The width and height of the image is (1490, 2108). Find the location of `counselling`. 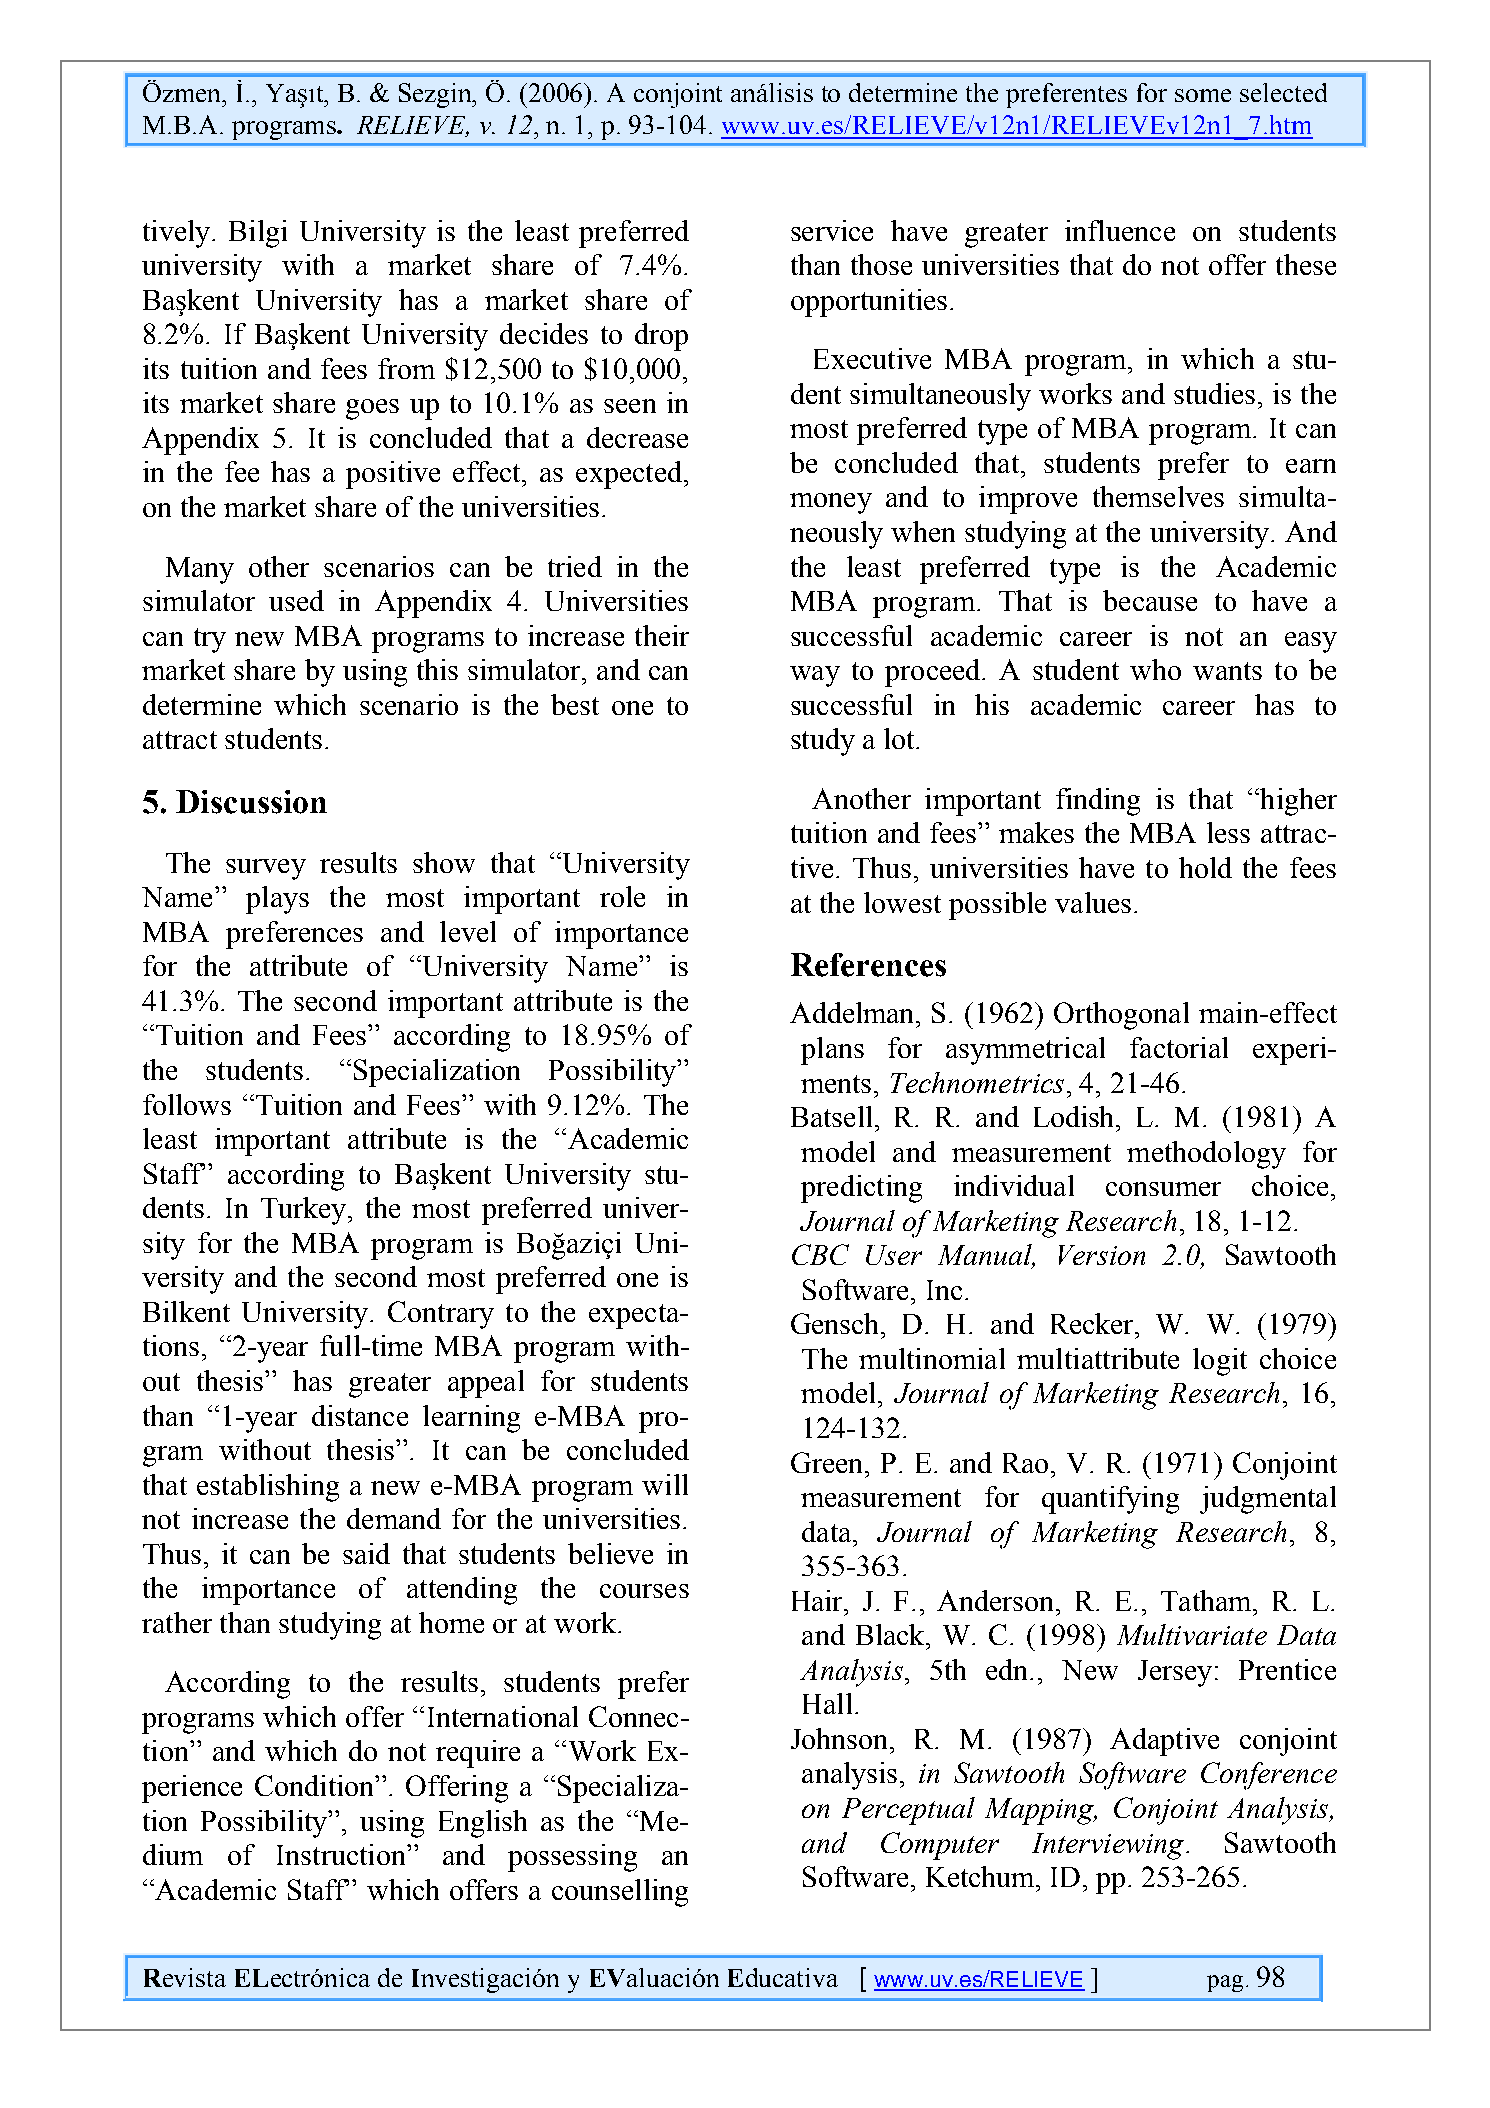

counselling is located at coordinates (620, 1893).
